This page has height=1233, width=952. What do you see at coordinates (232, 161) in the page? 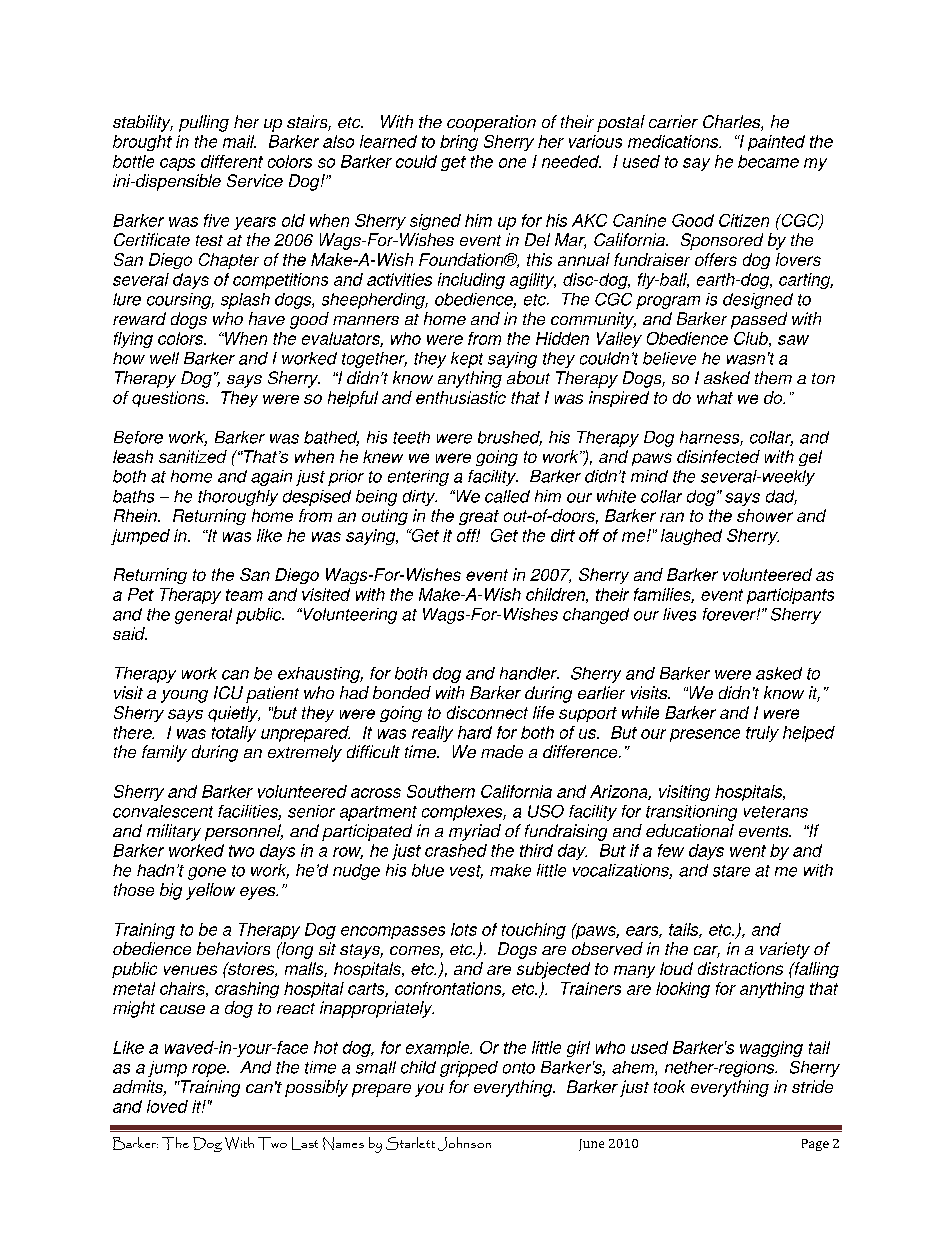
I see `different` at bounding box center [232, 161].
